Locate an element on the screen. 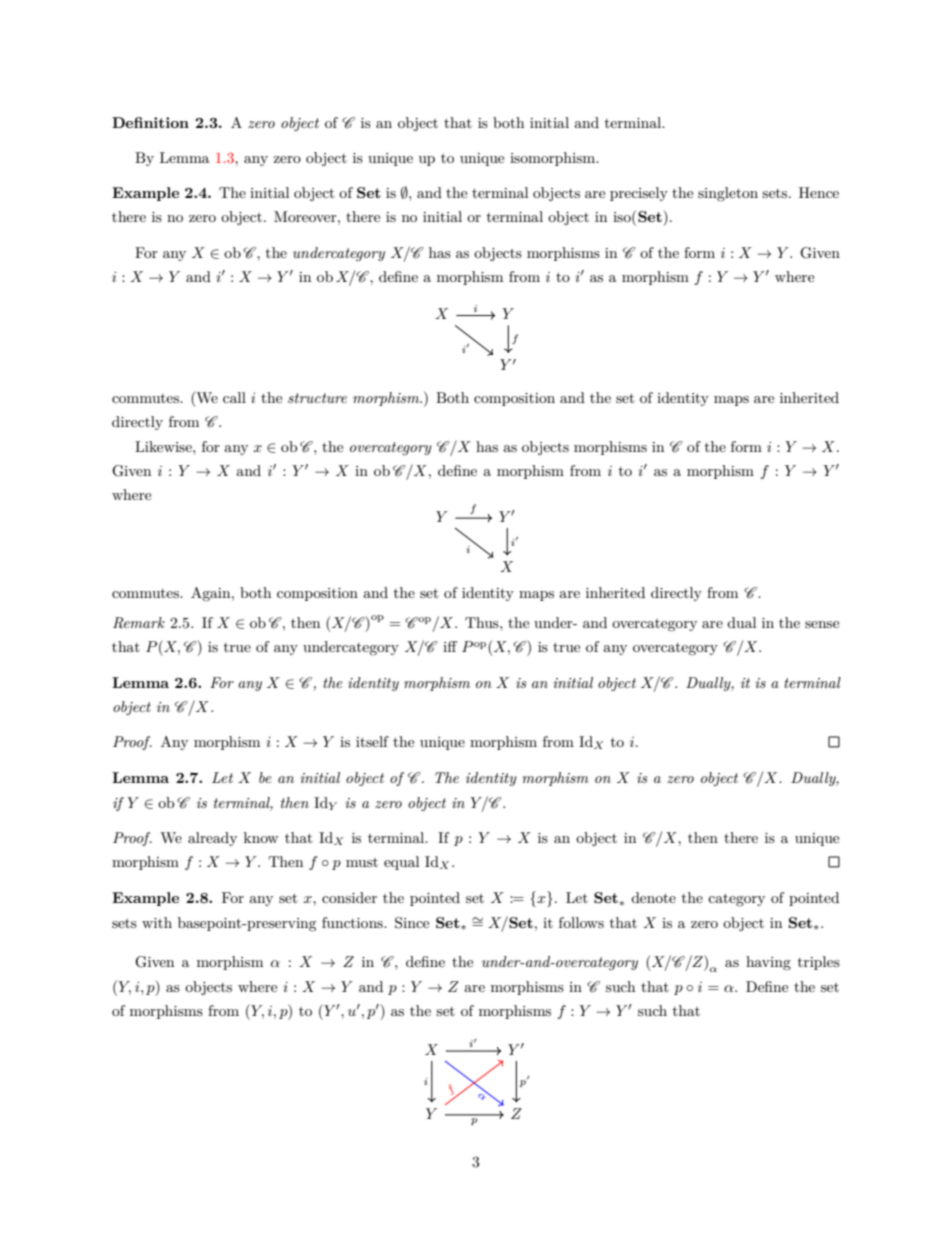 This screenshot has height=1233, width=952. iff is located at coordinates (450, 646).
